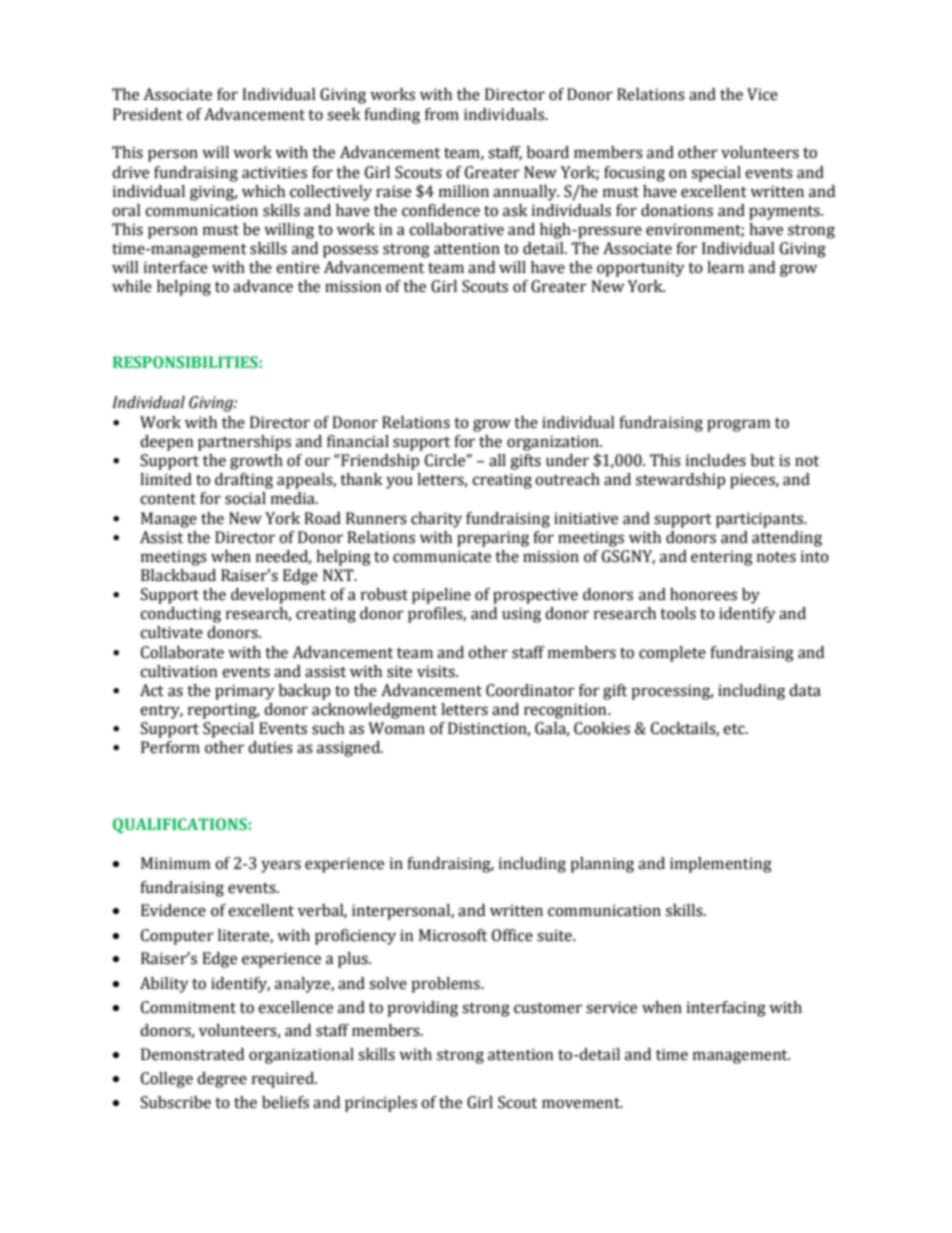  Describe the element at coordinates (381, 1104) in the image. I see `principles` at that location.
